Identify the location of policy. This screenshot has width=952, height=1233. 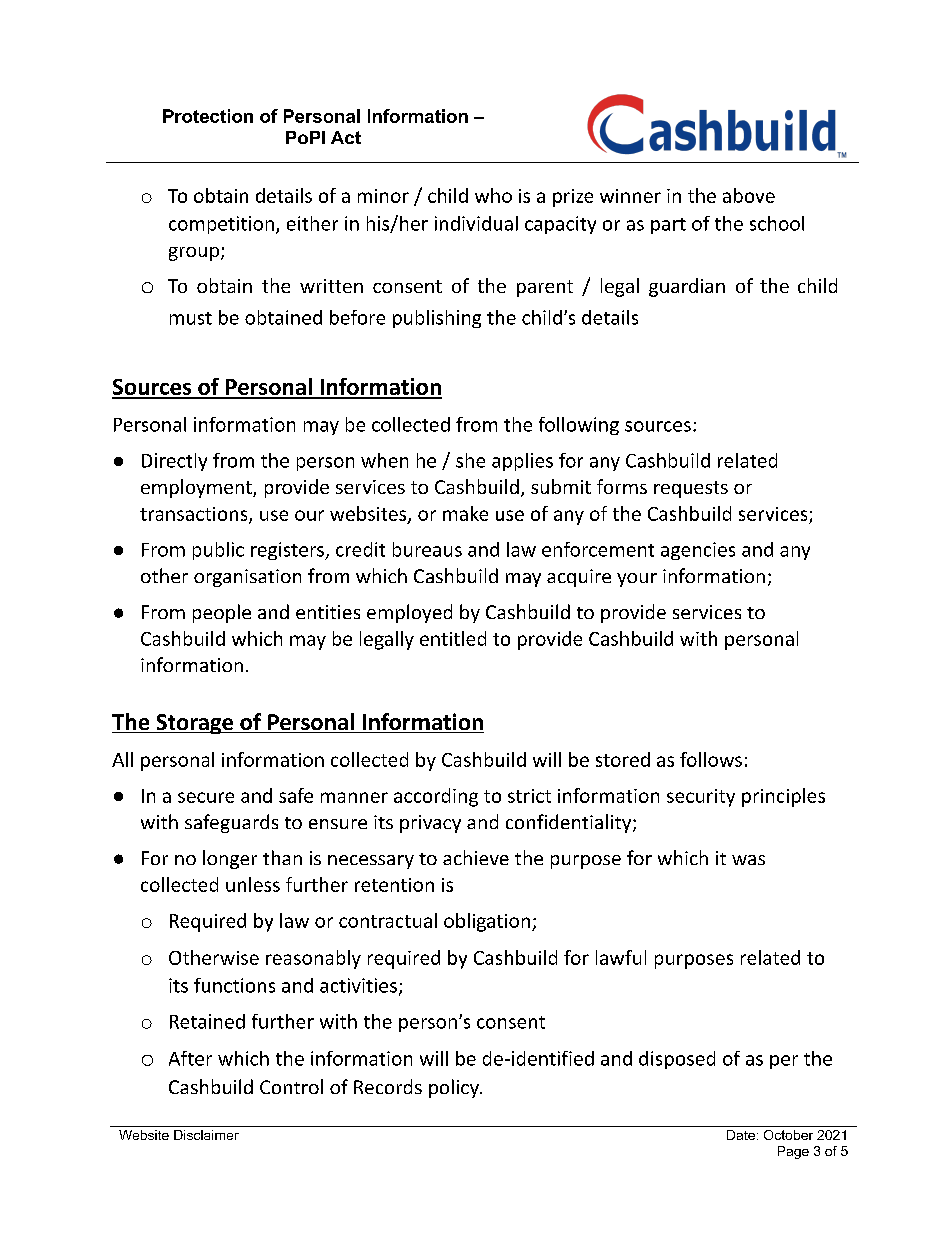
(455, 1088).
